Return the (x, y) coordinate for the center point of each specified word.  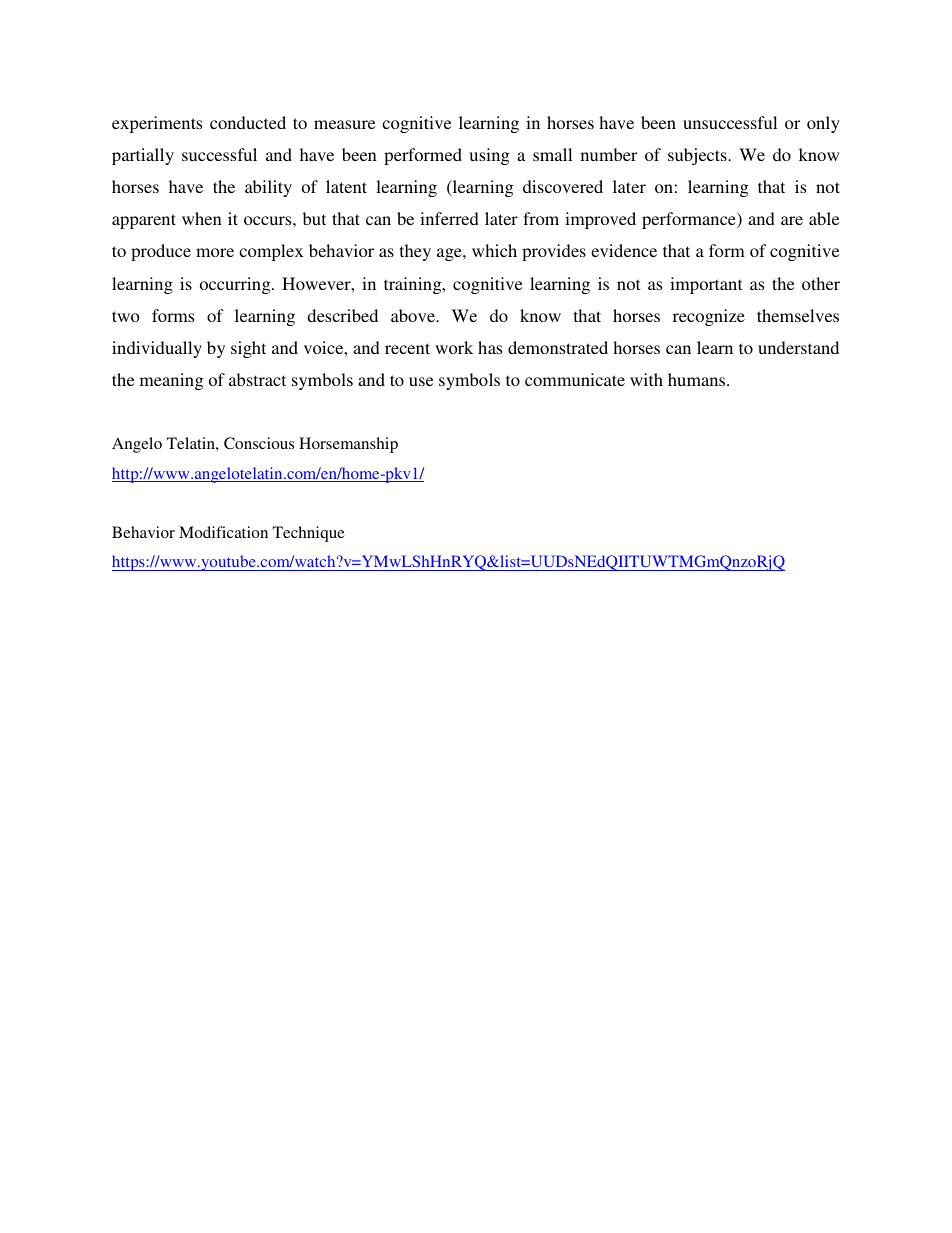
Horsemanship (348, 445)
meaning (171, 381)
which (494, 250)
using (489, 156)
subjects (698, 156)
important (706, 285)
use (421, 381)
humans (698, 379)
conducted (248, 122)
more (215, 252)
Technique (309, 534)
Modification (223, 532)
